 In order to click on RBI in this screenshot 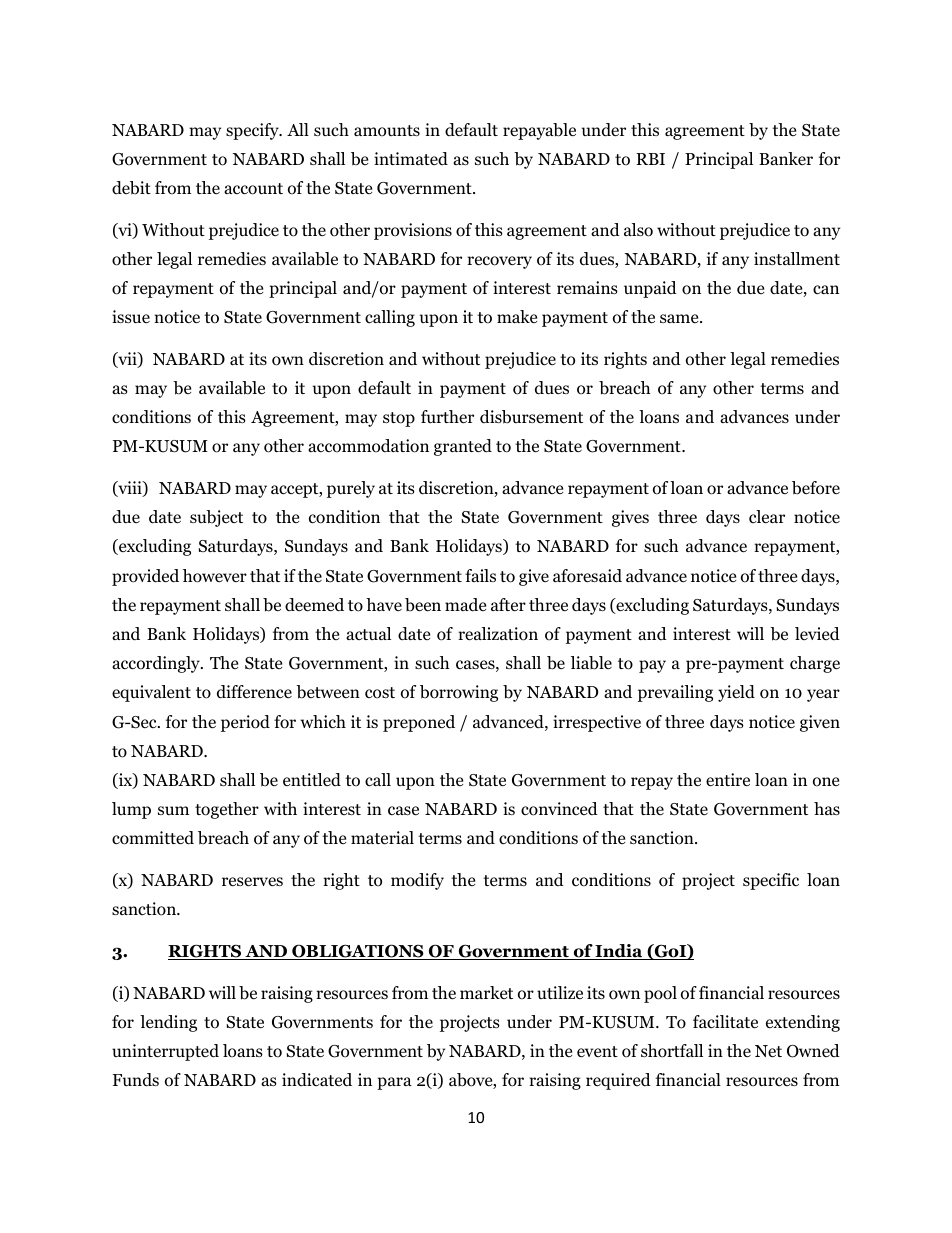, I will do `click(650, 159)`.
